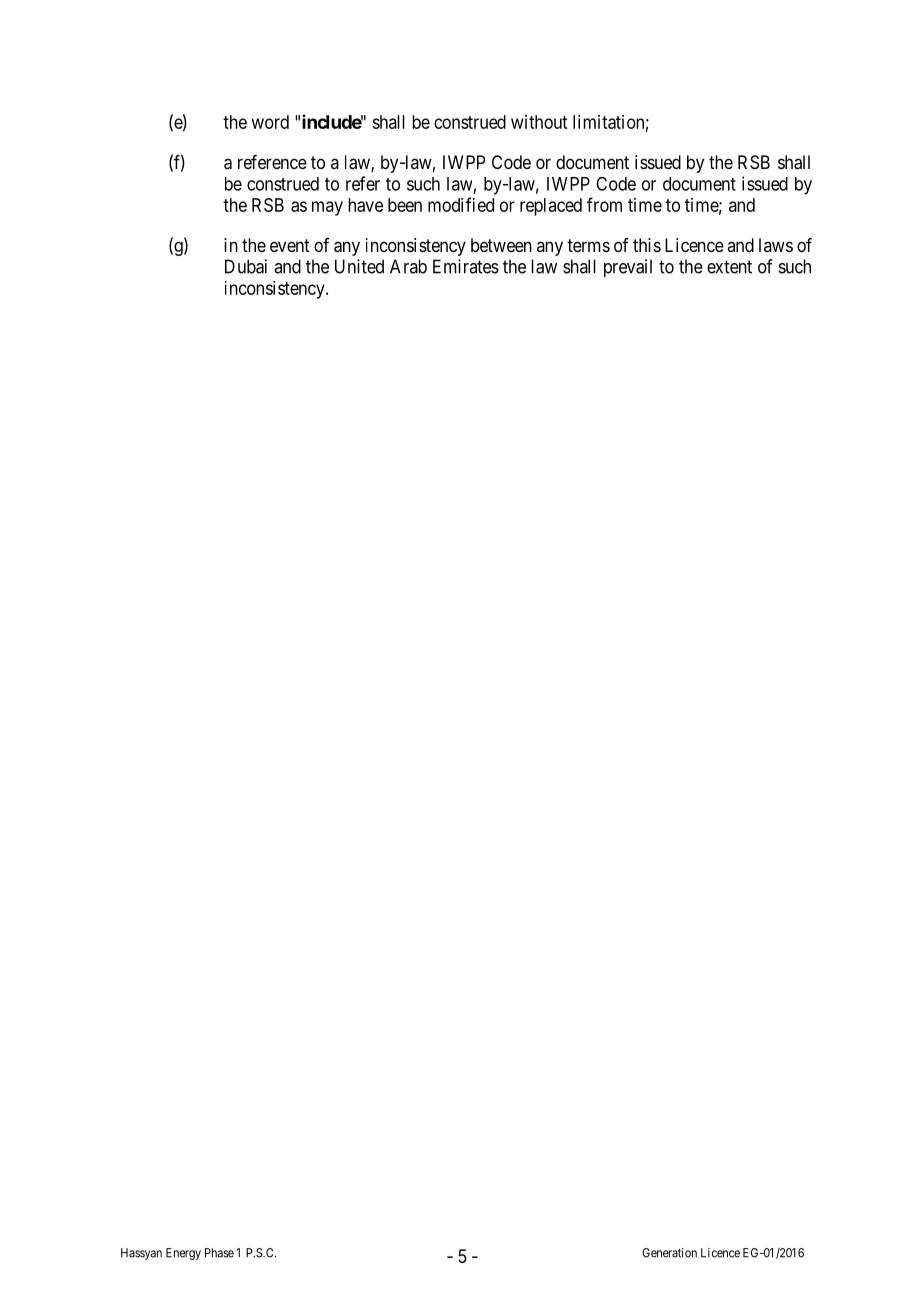 This screenshot has width=924, height=1308. What do you see at coordinates (669, 1253) in the screenshot?
I see `Generation` at bounding box center [669, 1253].
